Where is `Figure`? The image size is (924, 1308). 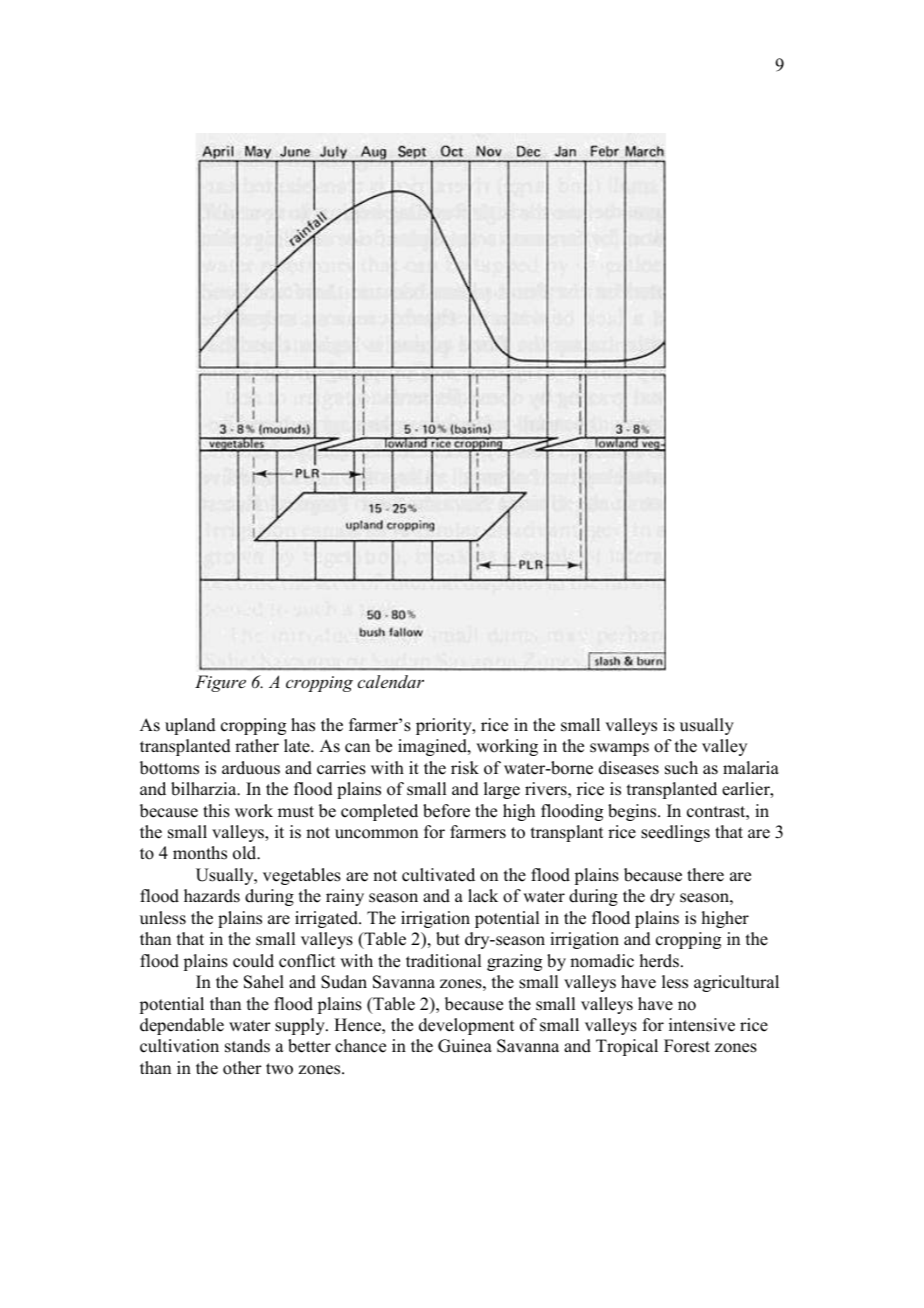
Figure is located at coordinates (220, 683).
